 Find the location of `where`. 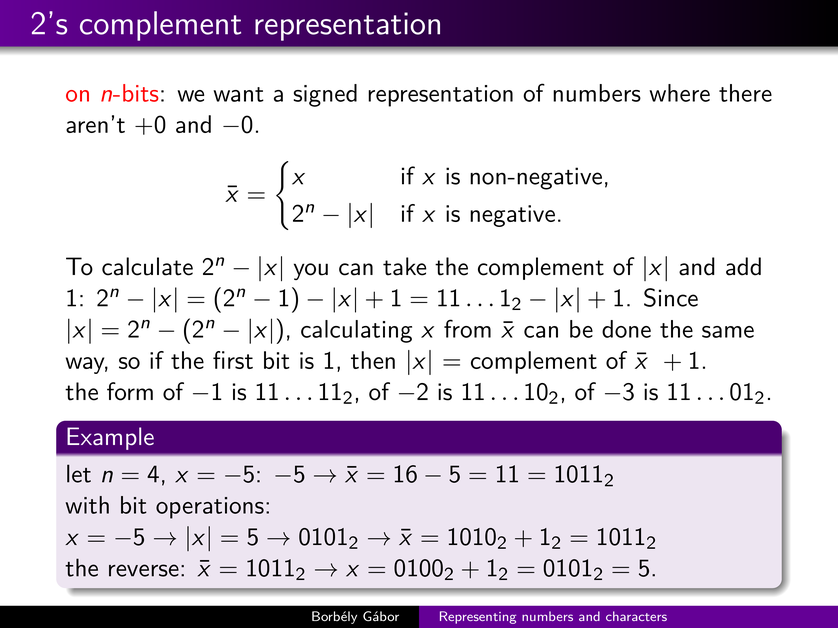

where is located at coordinates (679, 93).
